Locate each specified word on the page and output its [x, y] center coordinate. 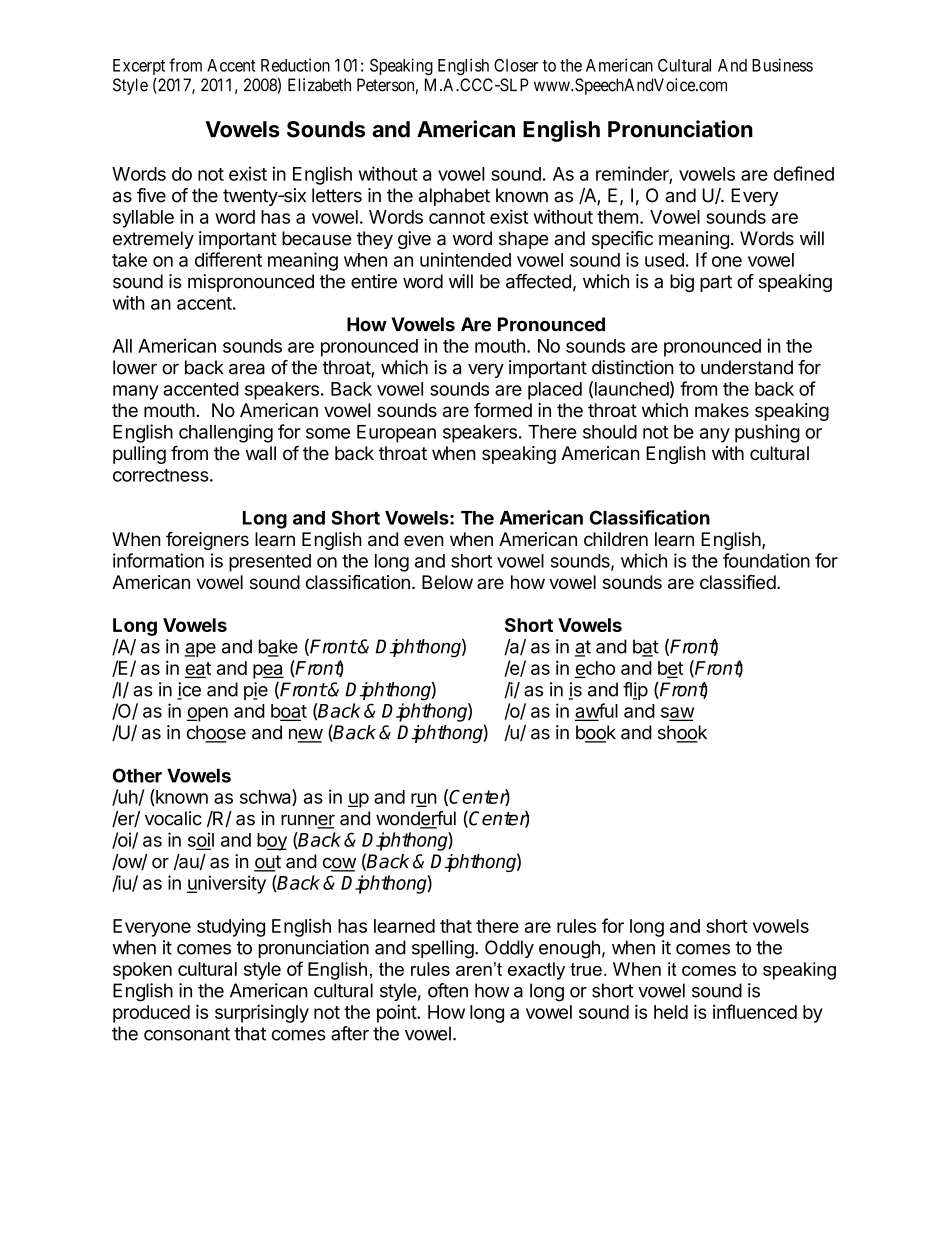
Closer [516, 65]
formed [503, 410]
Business [782, 65]
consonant [187, 1034]
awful [596, 711]
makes [722, 410]
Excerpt [139, 67]
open [207, 714]
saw [677, 713]
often [448, 990]
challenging [226, 433]
